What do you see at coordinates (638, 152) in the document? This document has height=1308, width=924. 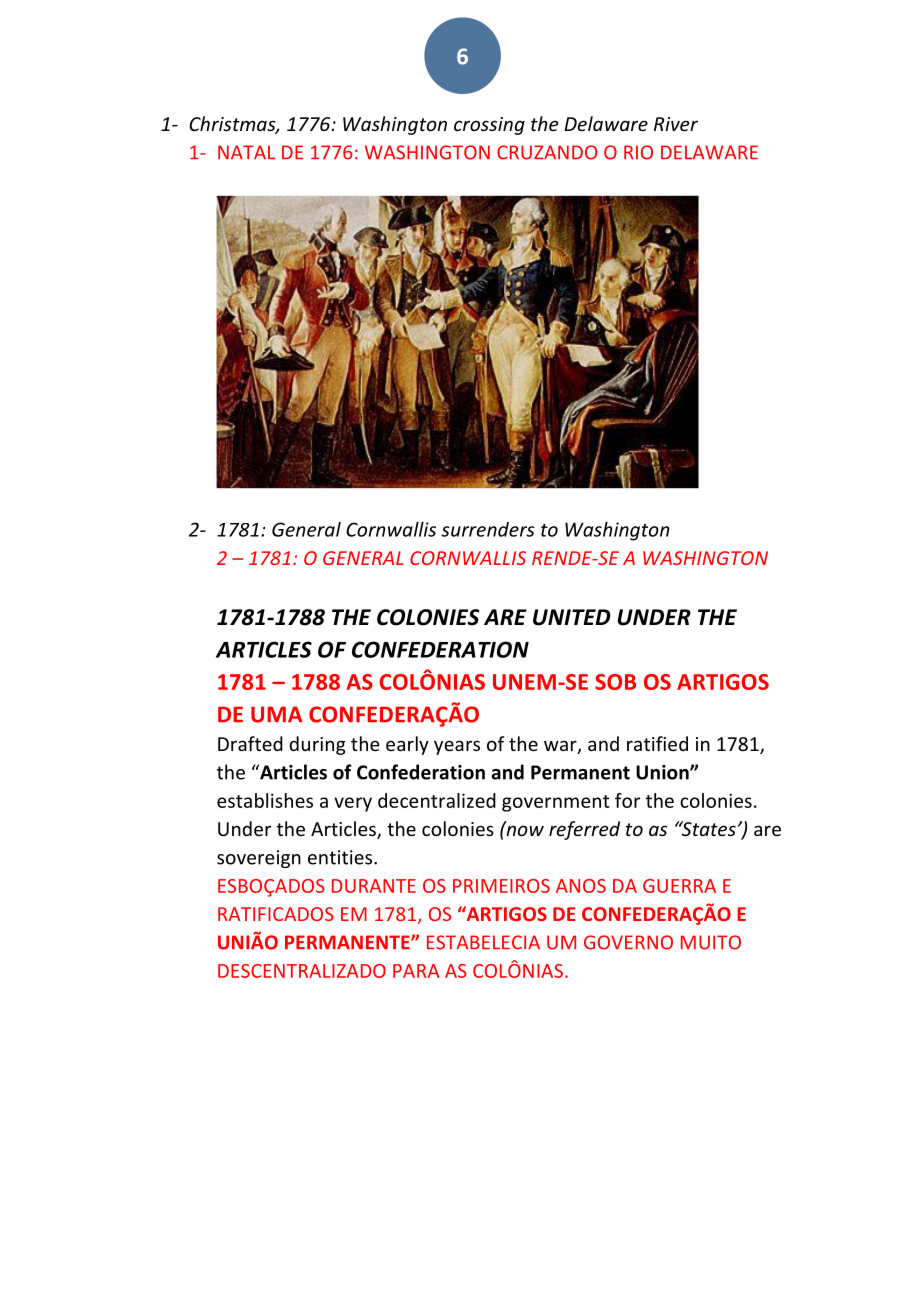 I see `RIO` at bounding box center [638, 152].
